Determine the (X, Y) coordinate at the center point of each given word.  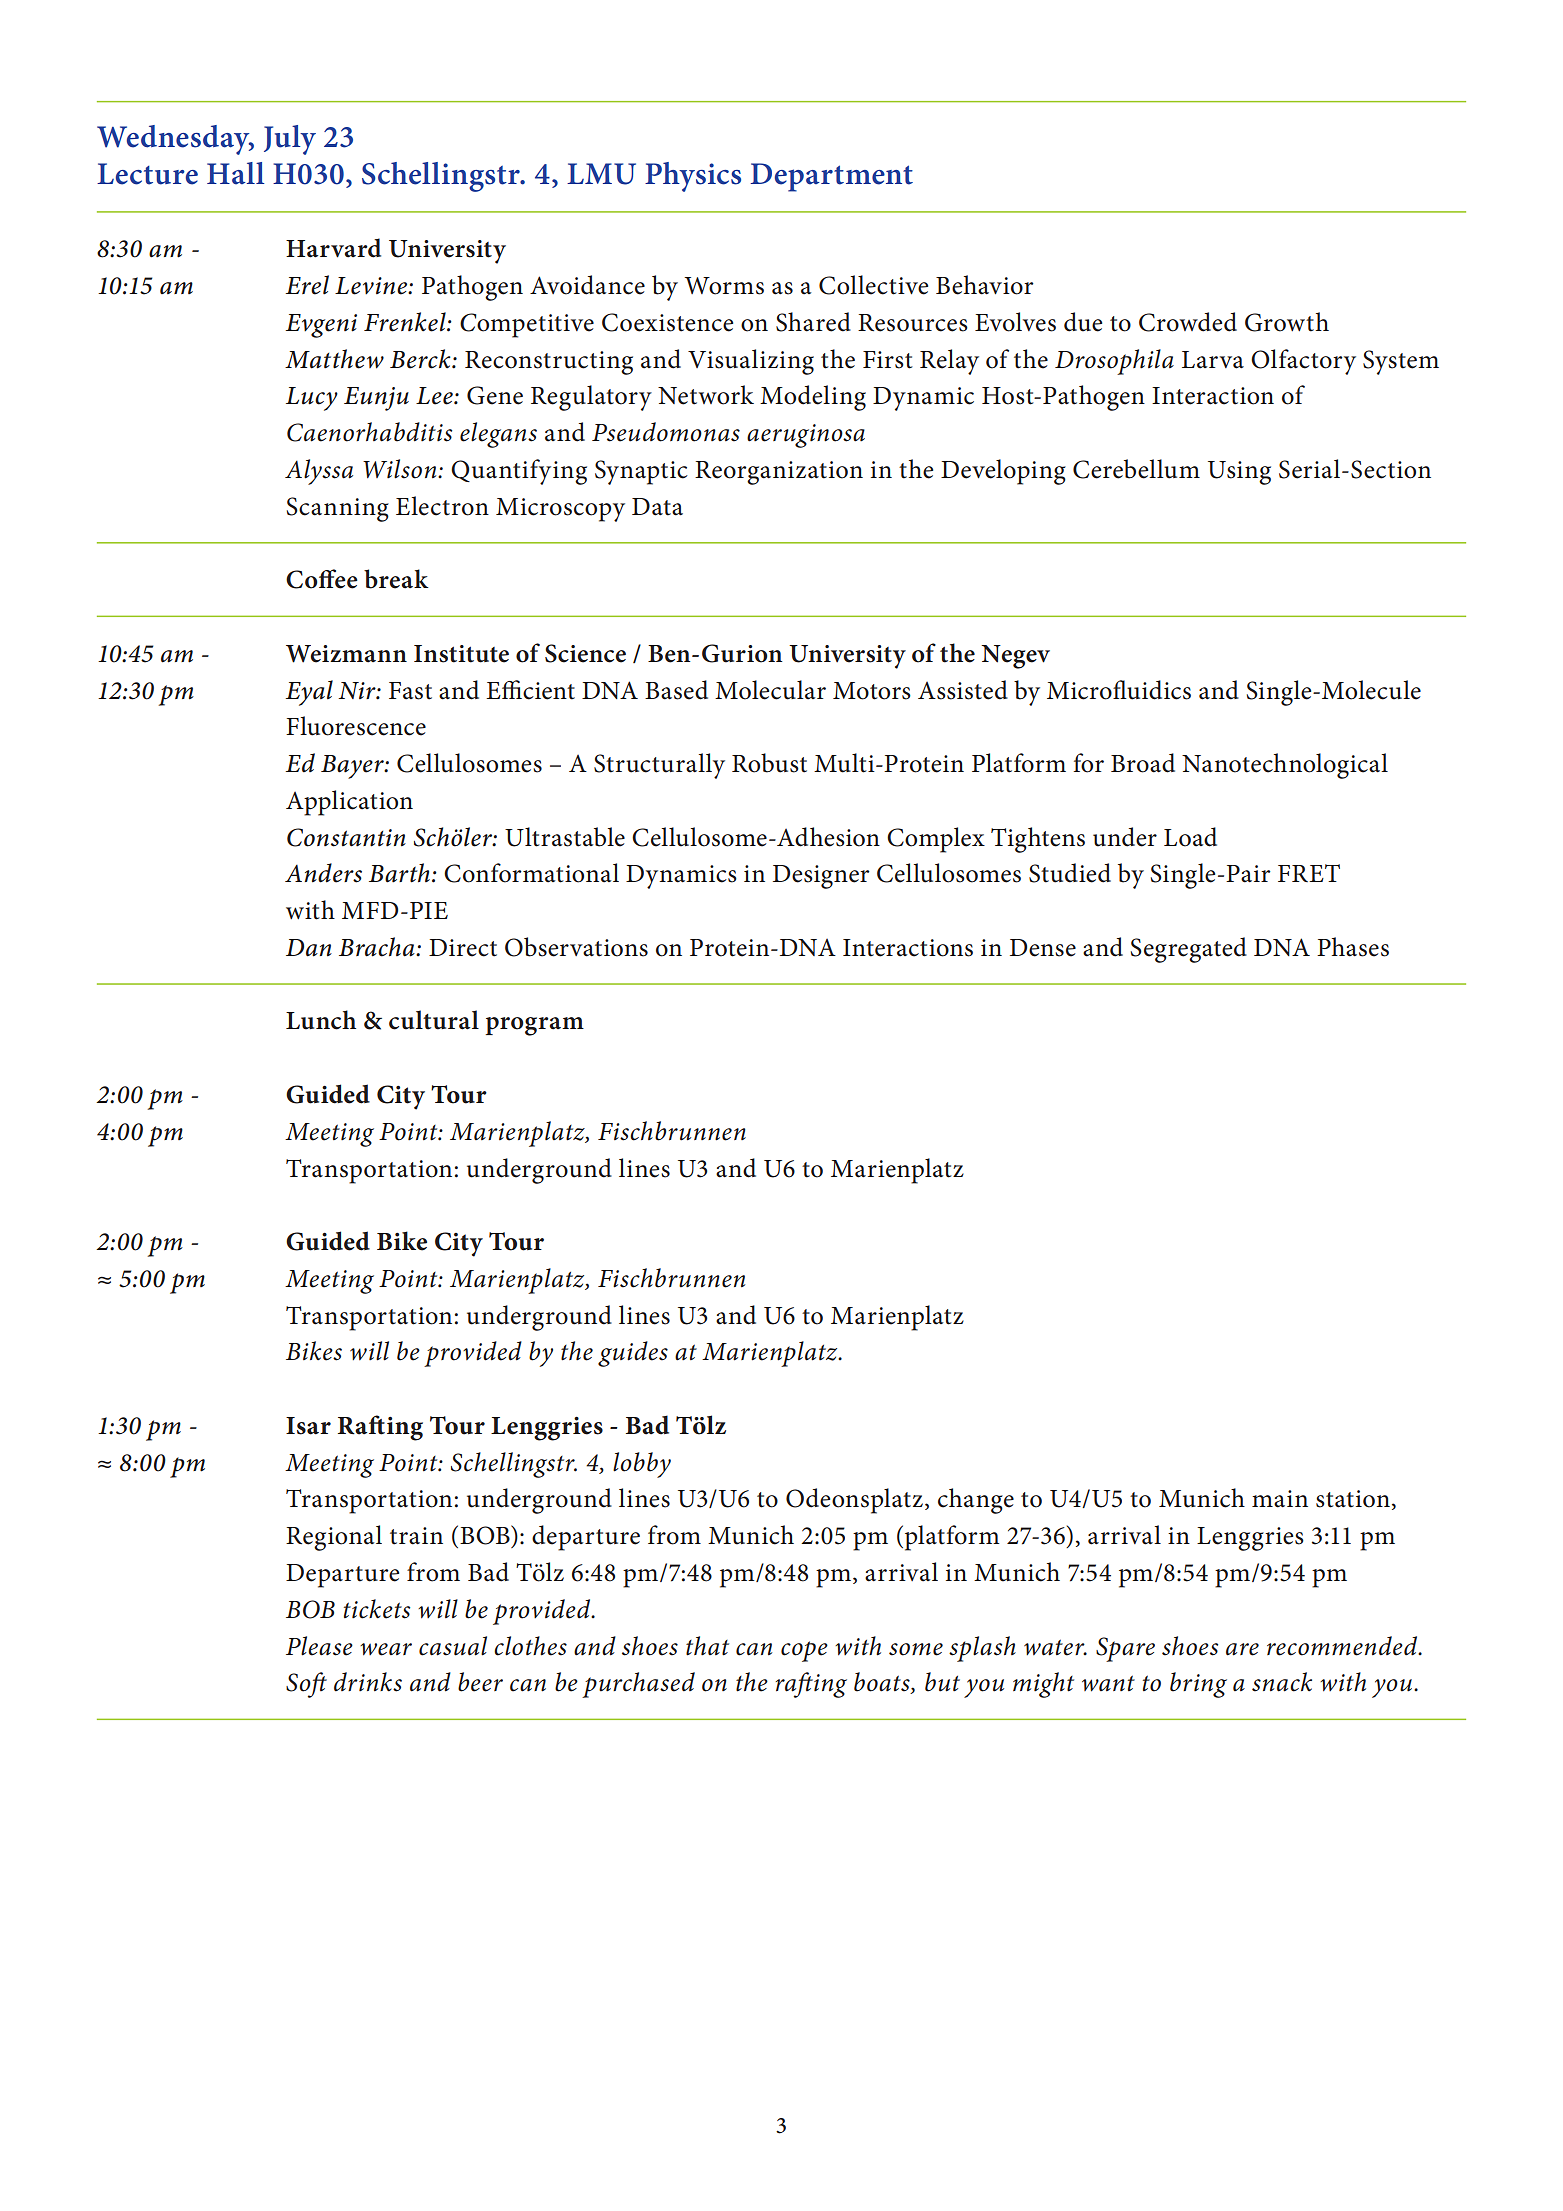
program (535, 1026)
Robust (769, 763)
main (1280, 1499)
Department (831, 177)
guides (633, 1354)
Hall (235, 173)
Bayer (353, 767)
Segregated (1189, 950)
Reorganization (779, 473)
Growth (1287, 322)
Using (1239, 473)
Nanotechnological (1285, 766)
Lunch (321, 1020)
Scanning (338, 509)
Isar (308, 1426)
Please (319, 1646)
